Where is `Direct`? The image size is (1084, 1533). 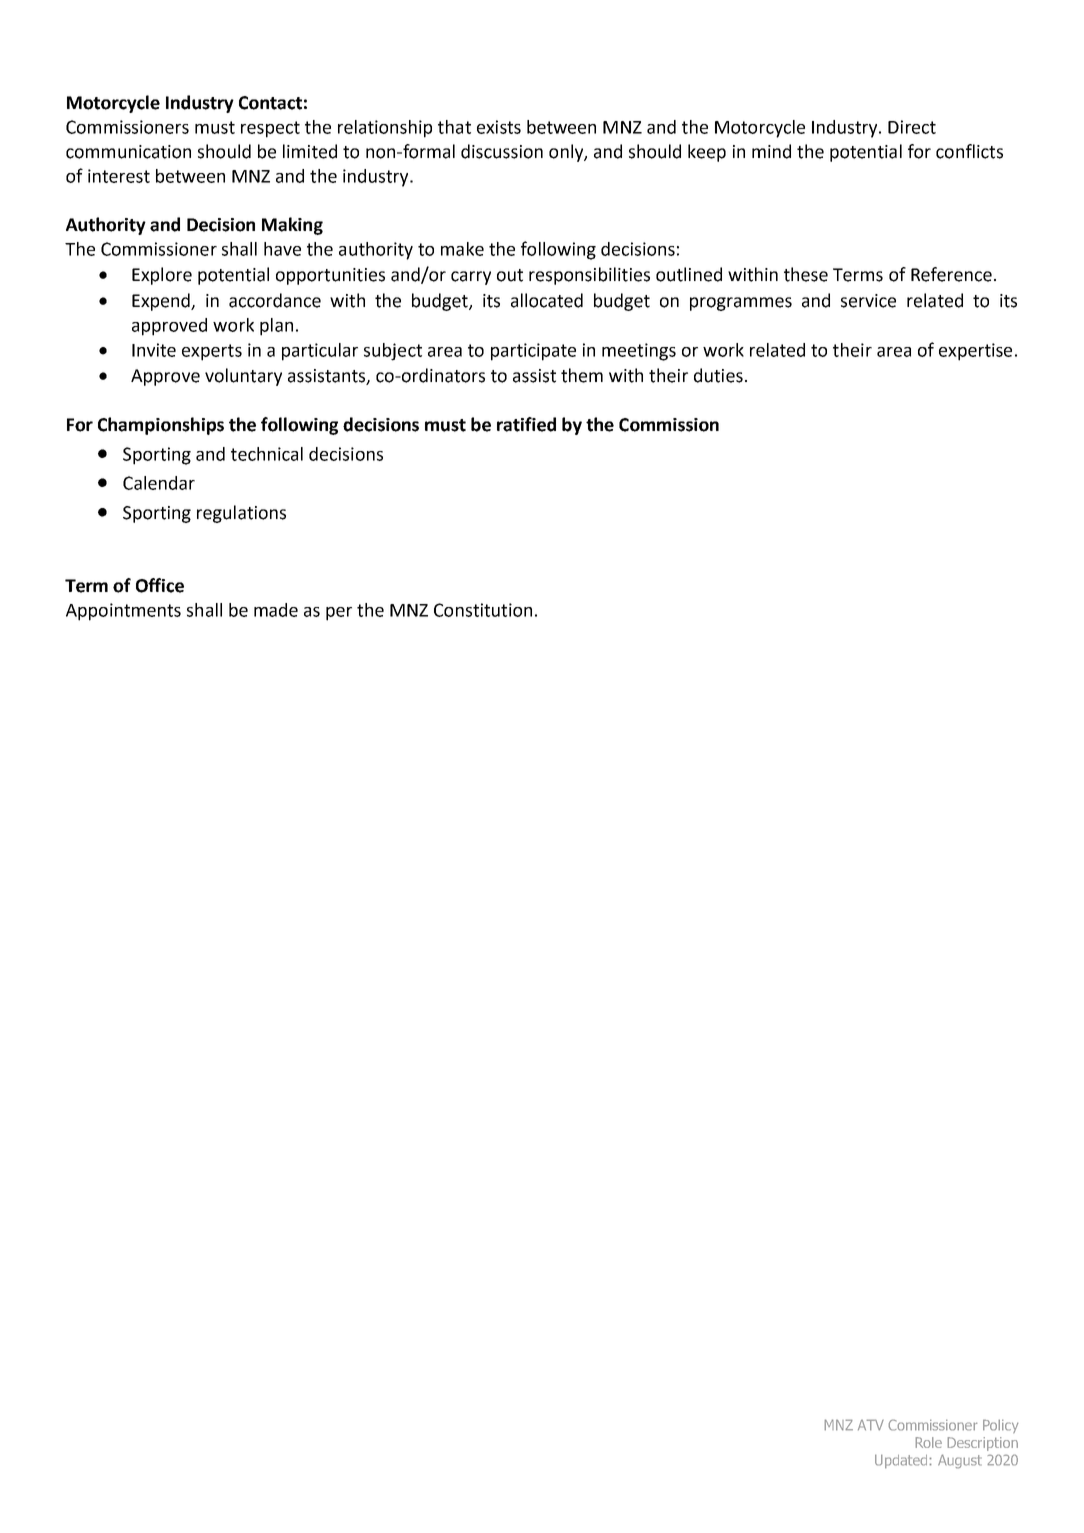 Direct is located at coordinates (912, 127).
